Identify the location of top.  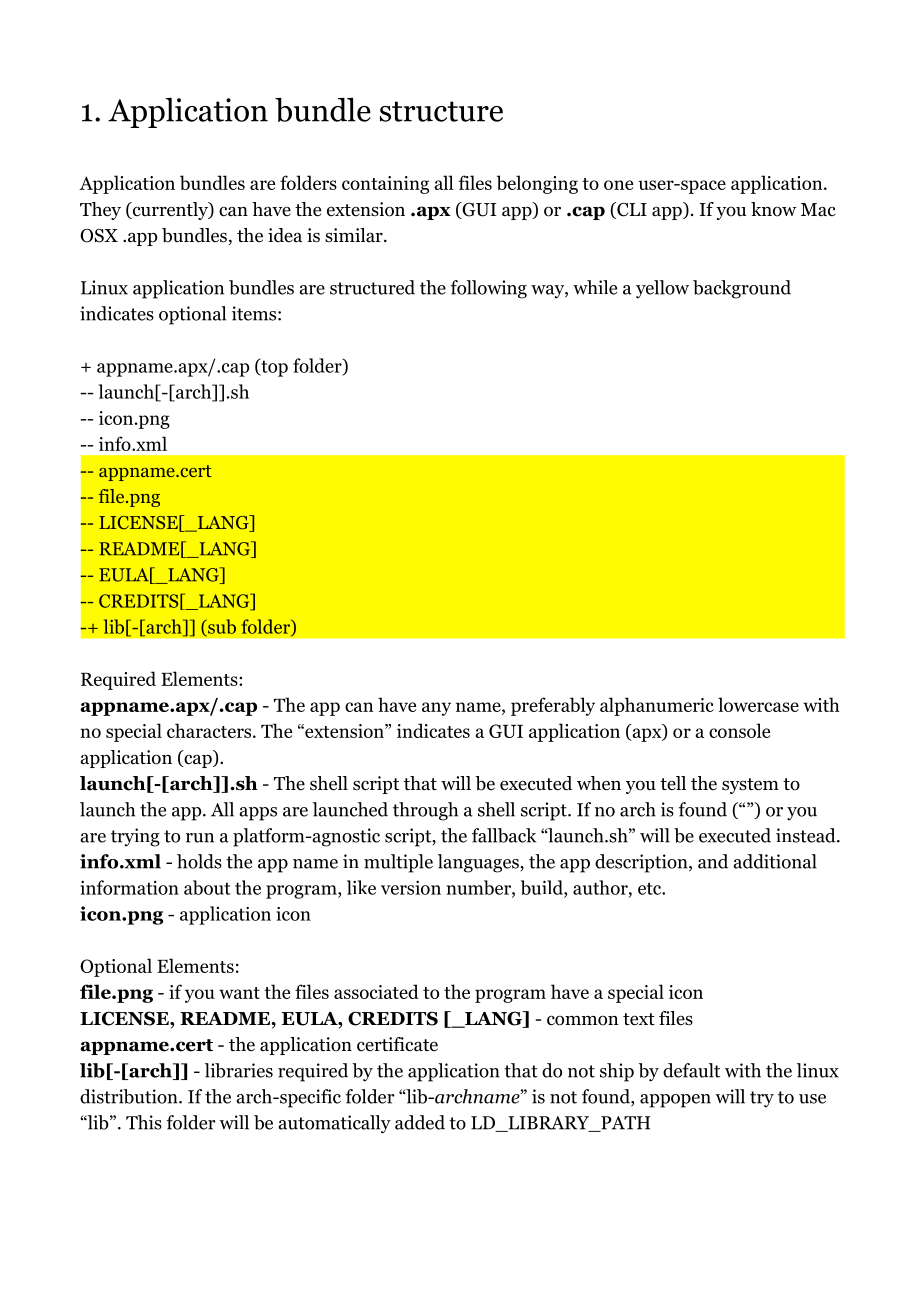
(273, 367).
